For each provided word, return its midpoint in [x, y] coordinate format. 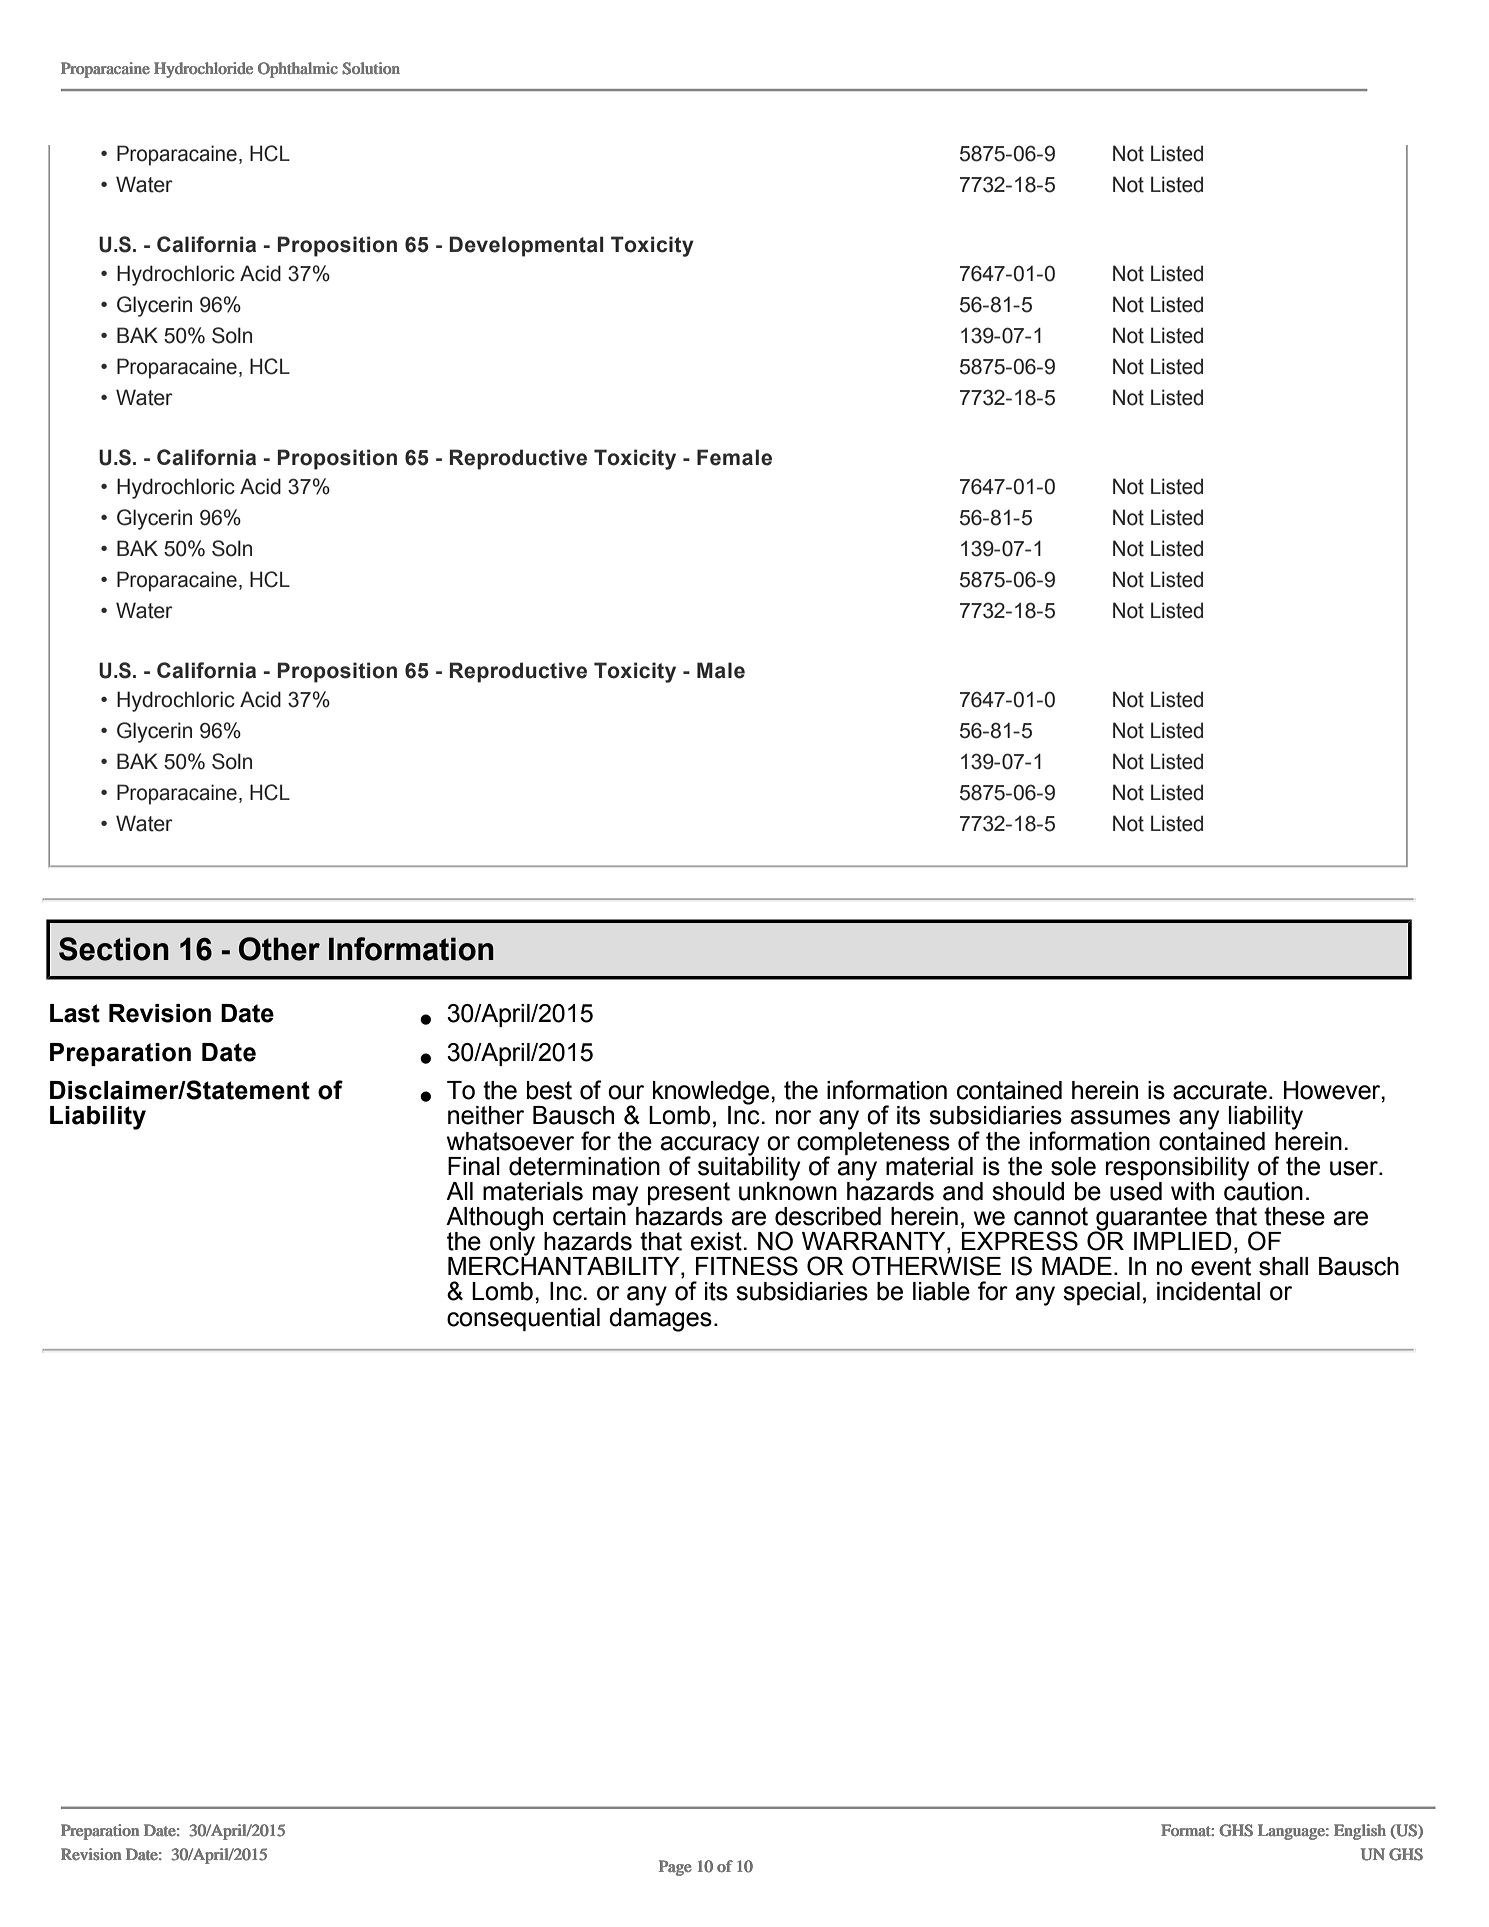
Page [675, 1868]
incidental [1208, 1291]
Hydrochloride [203, 70]
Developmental [526, 246]
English [1360, 1832]
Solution [371, 68]
